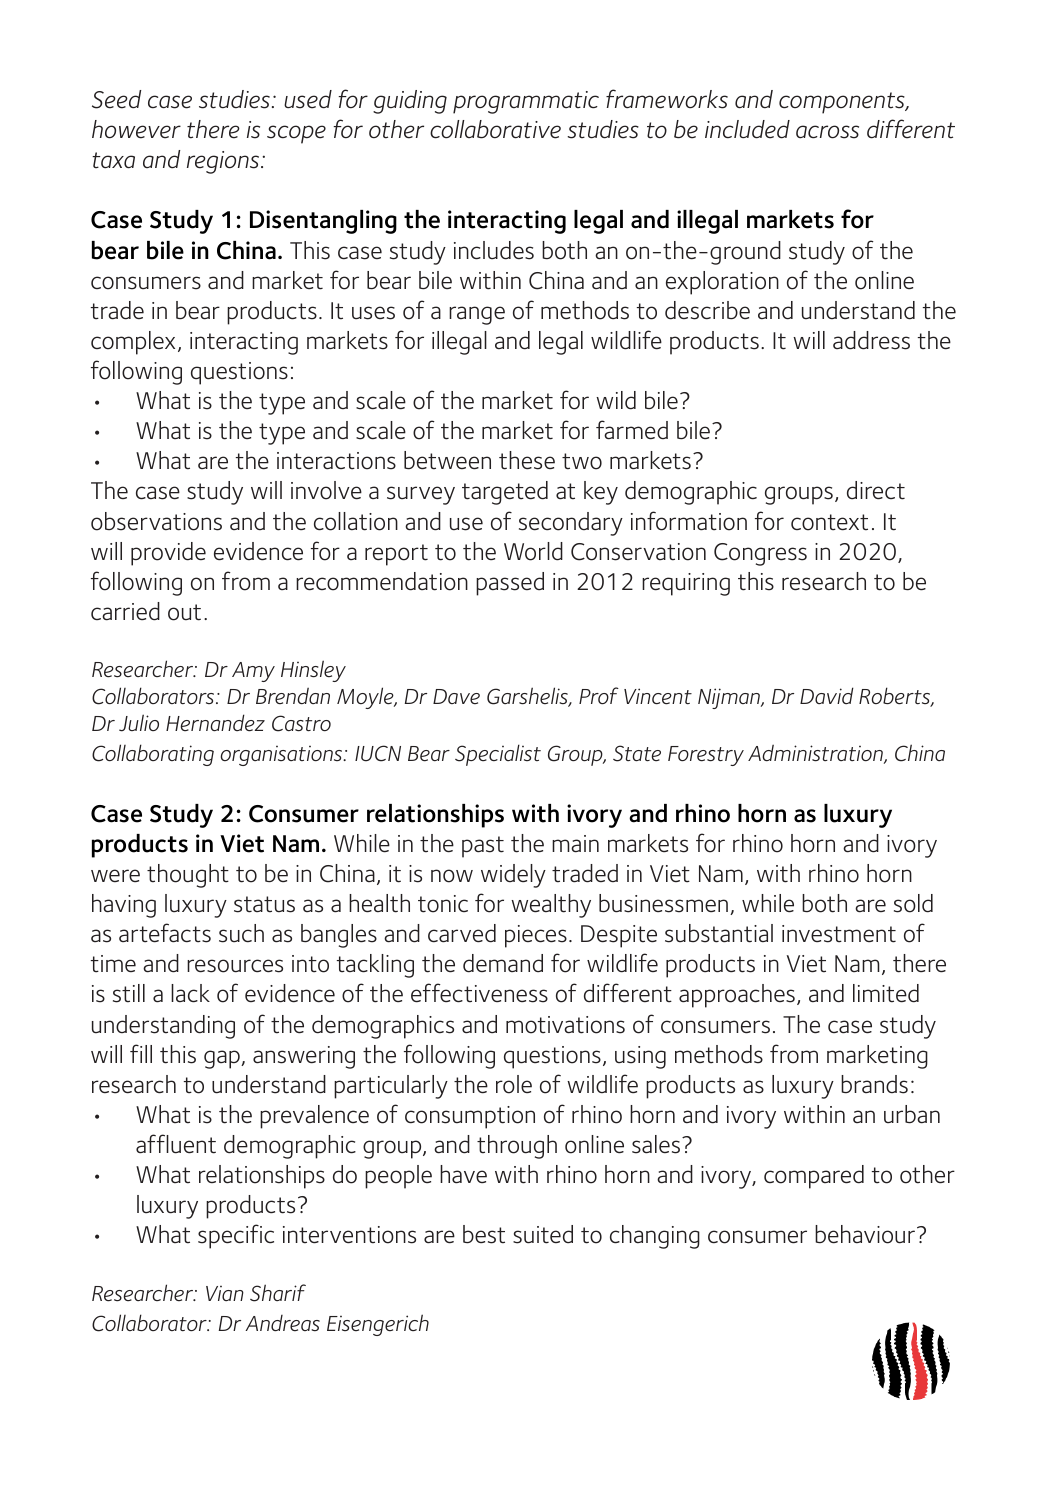 Image resolution: width=1053 pixels, height=1494 pixels. What do you see at coordinates (495, 129) in the page?
I see `collaborative` at bounding box center [495, 129].
